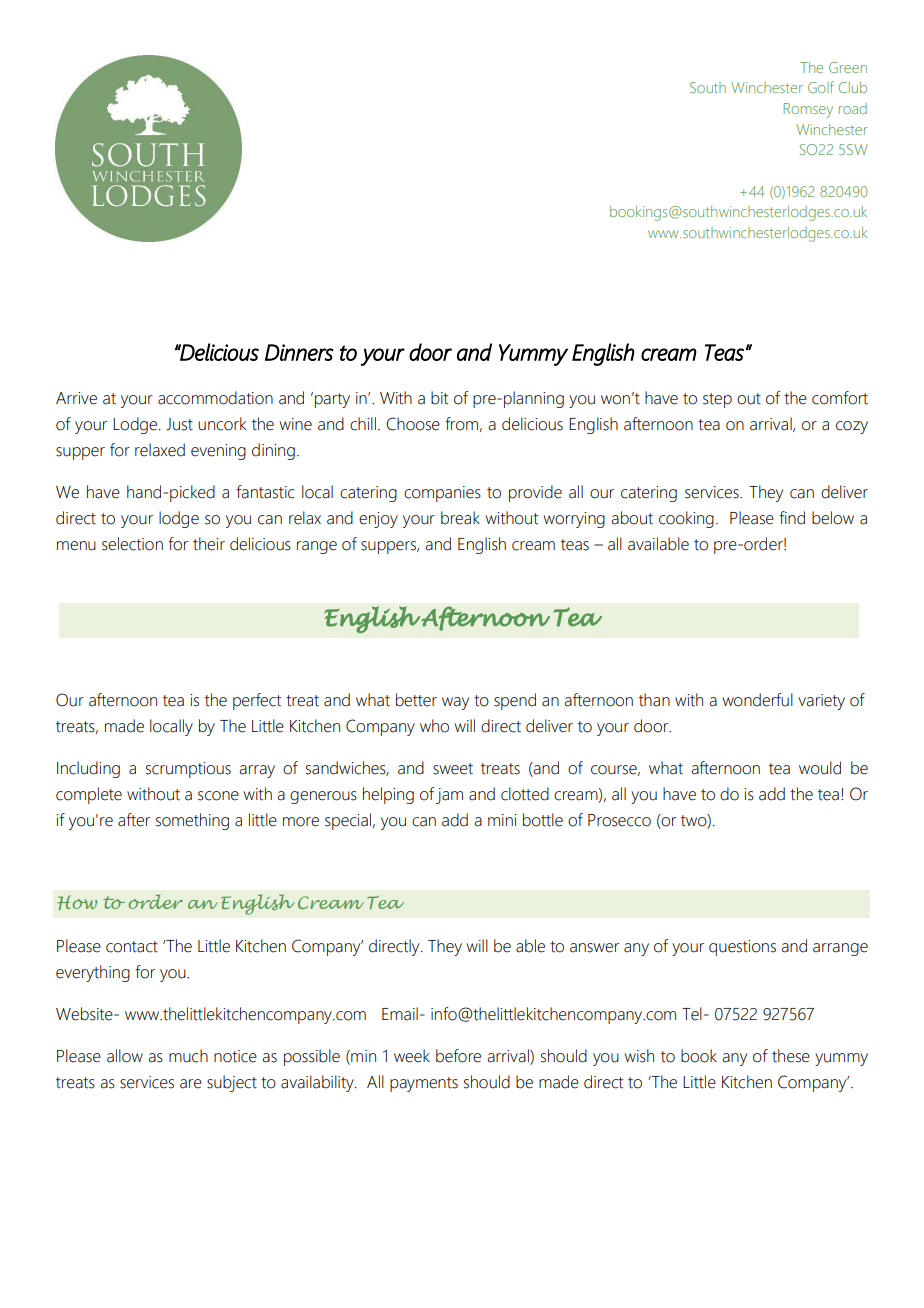 This screenshot has width=924, height=1308. I want to click on Dinners, so click(299, 352).
